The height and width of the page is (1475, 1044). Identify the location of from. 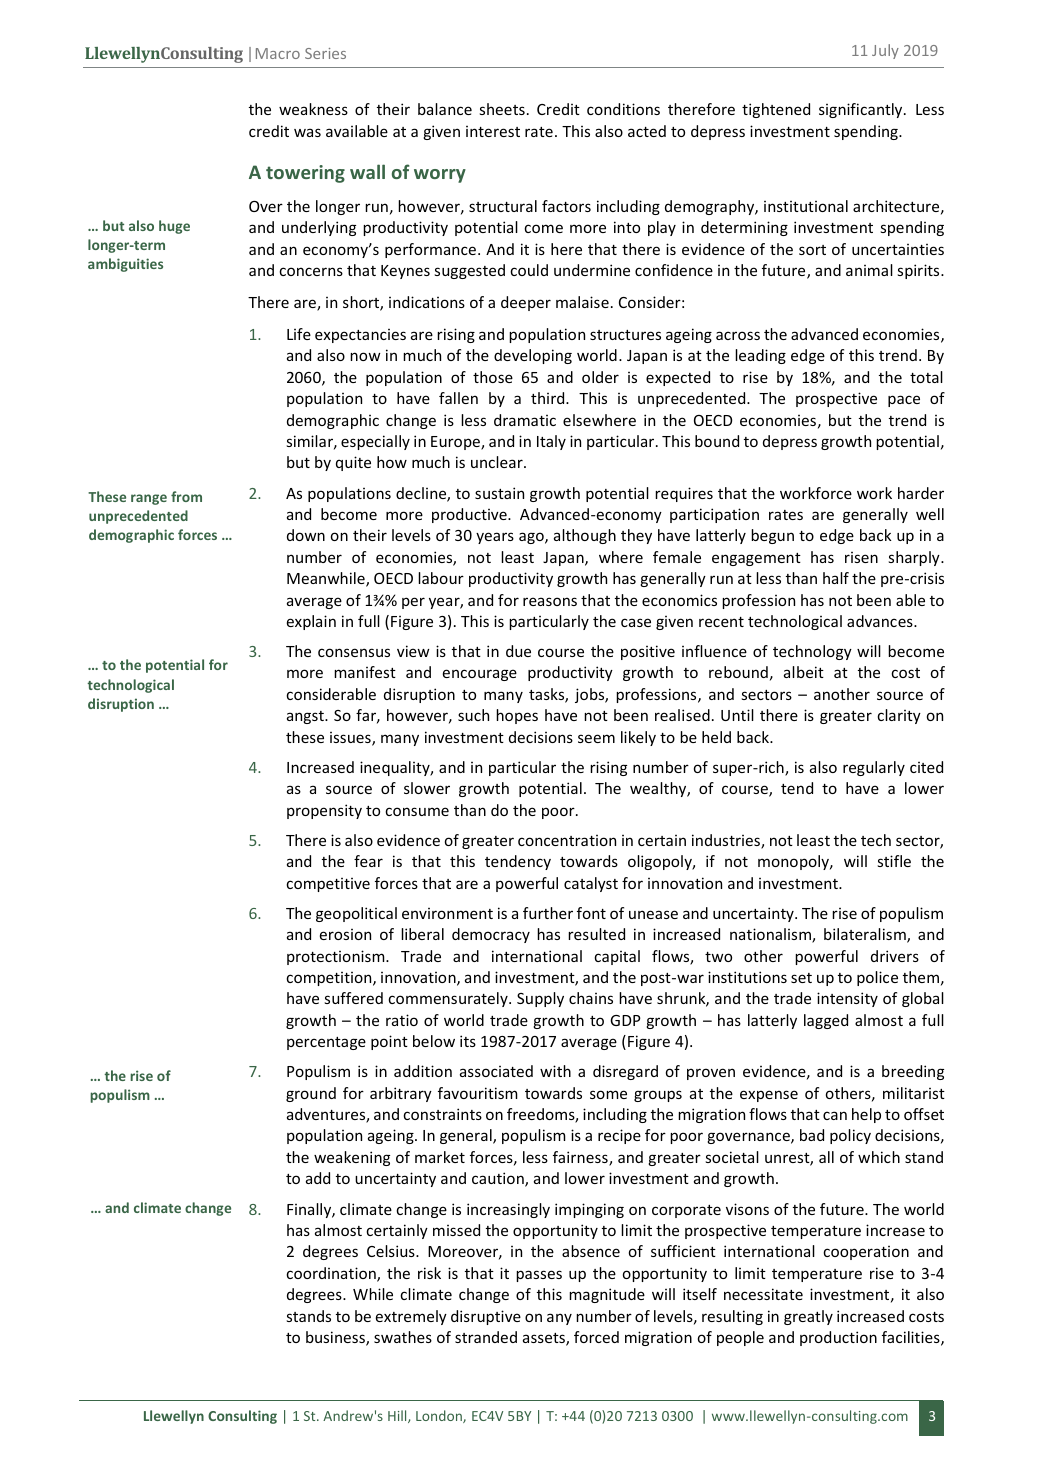
(186, 496).
